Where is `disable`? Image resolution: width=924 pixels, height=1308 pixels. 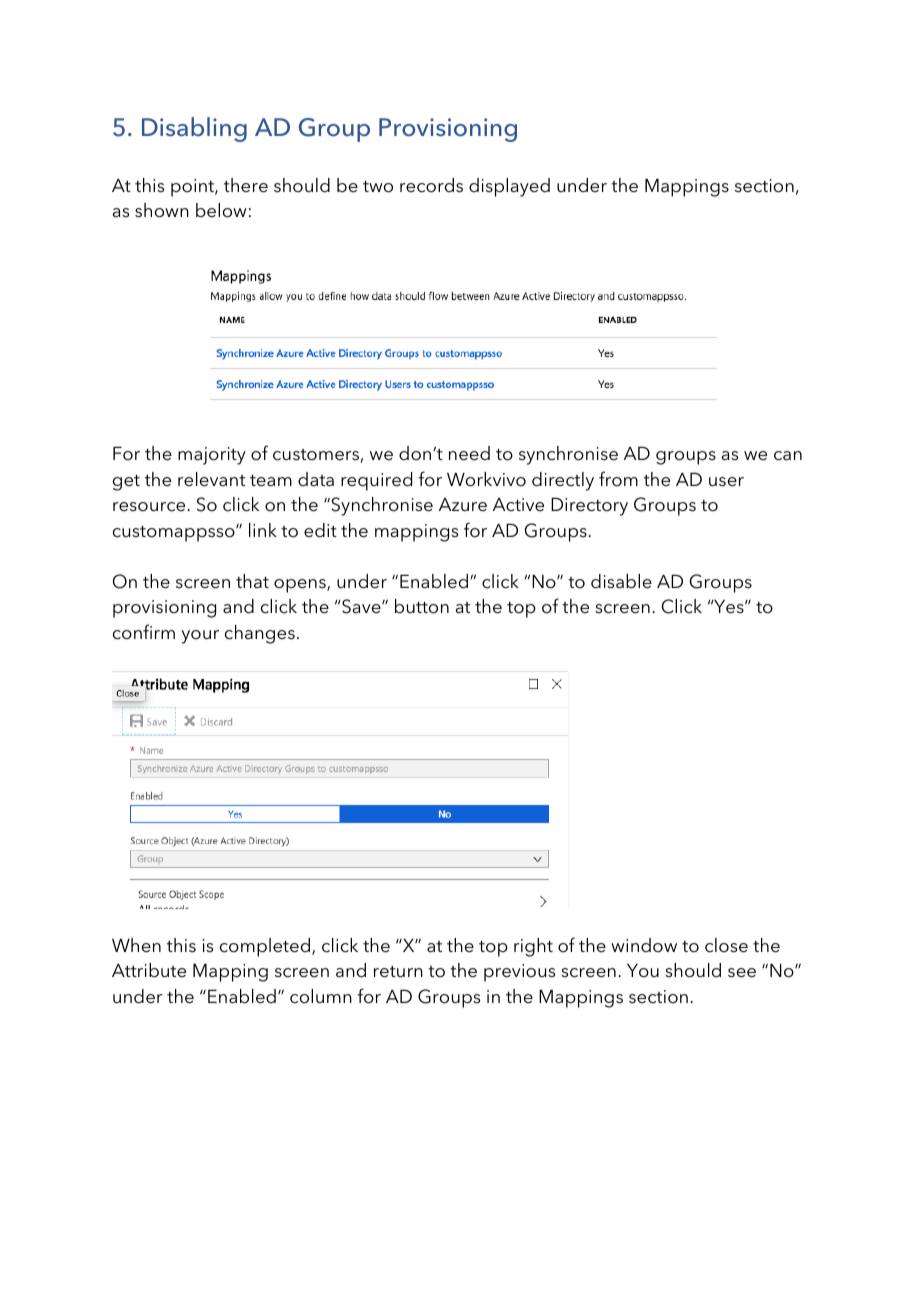 disable is located at coordinates (621, 581).
